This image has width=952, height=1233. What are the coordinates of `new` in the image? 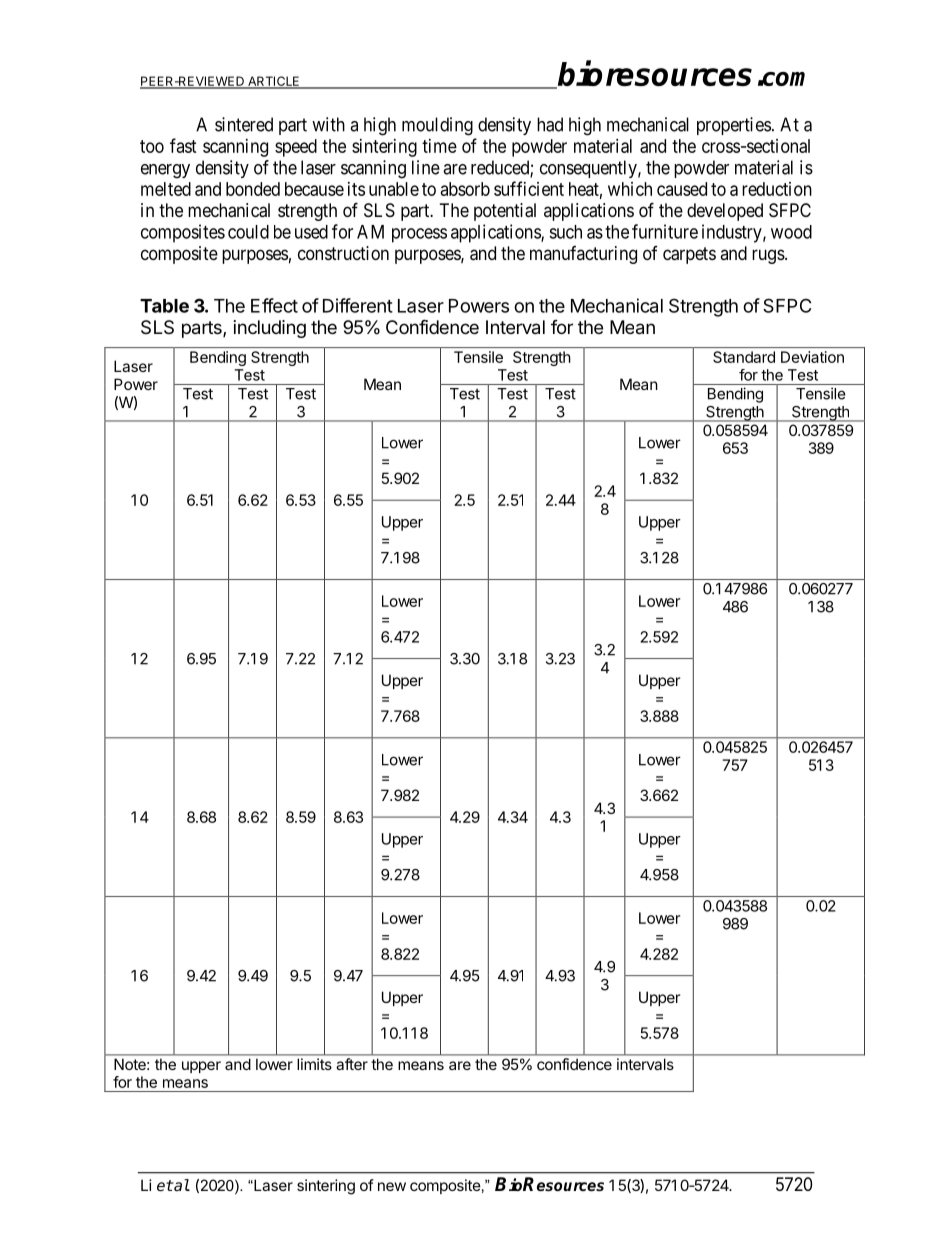 It's located at (392, 1186).
